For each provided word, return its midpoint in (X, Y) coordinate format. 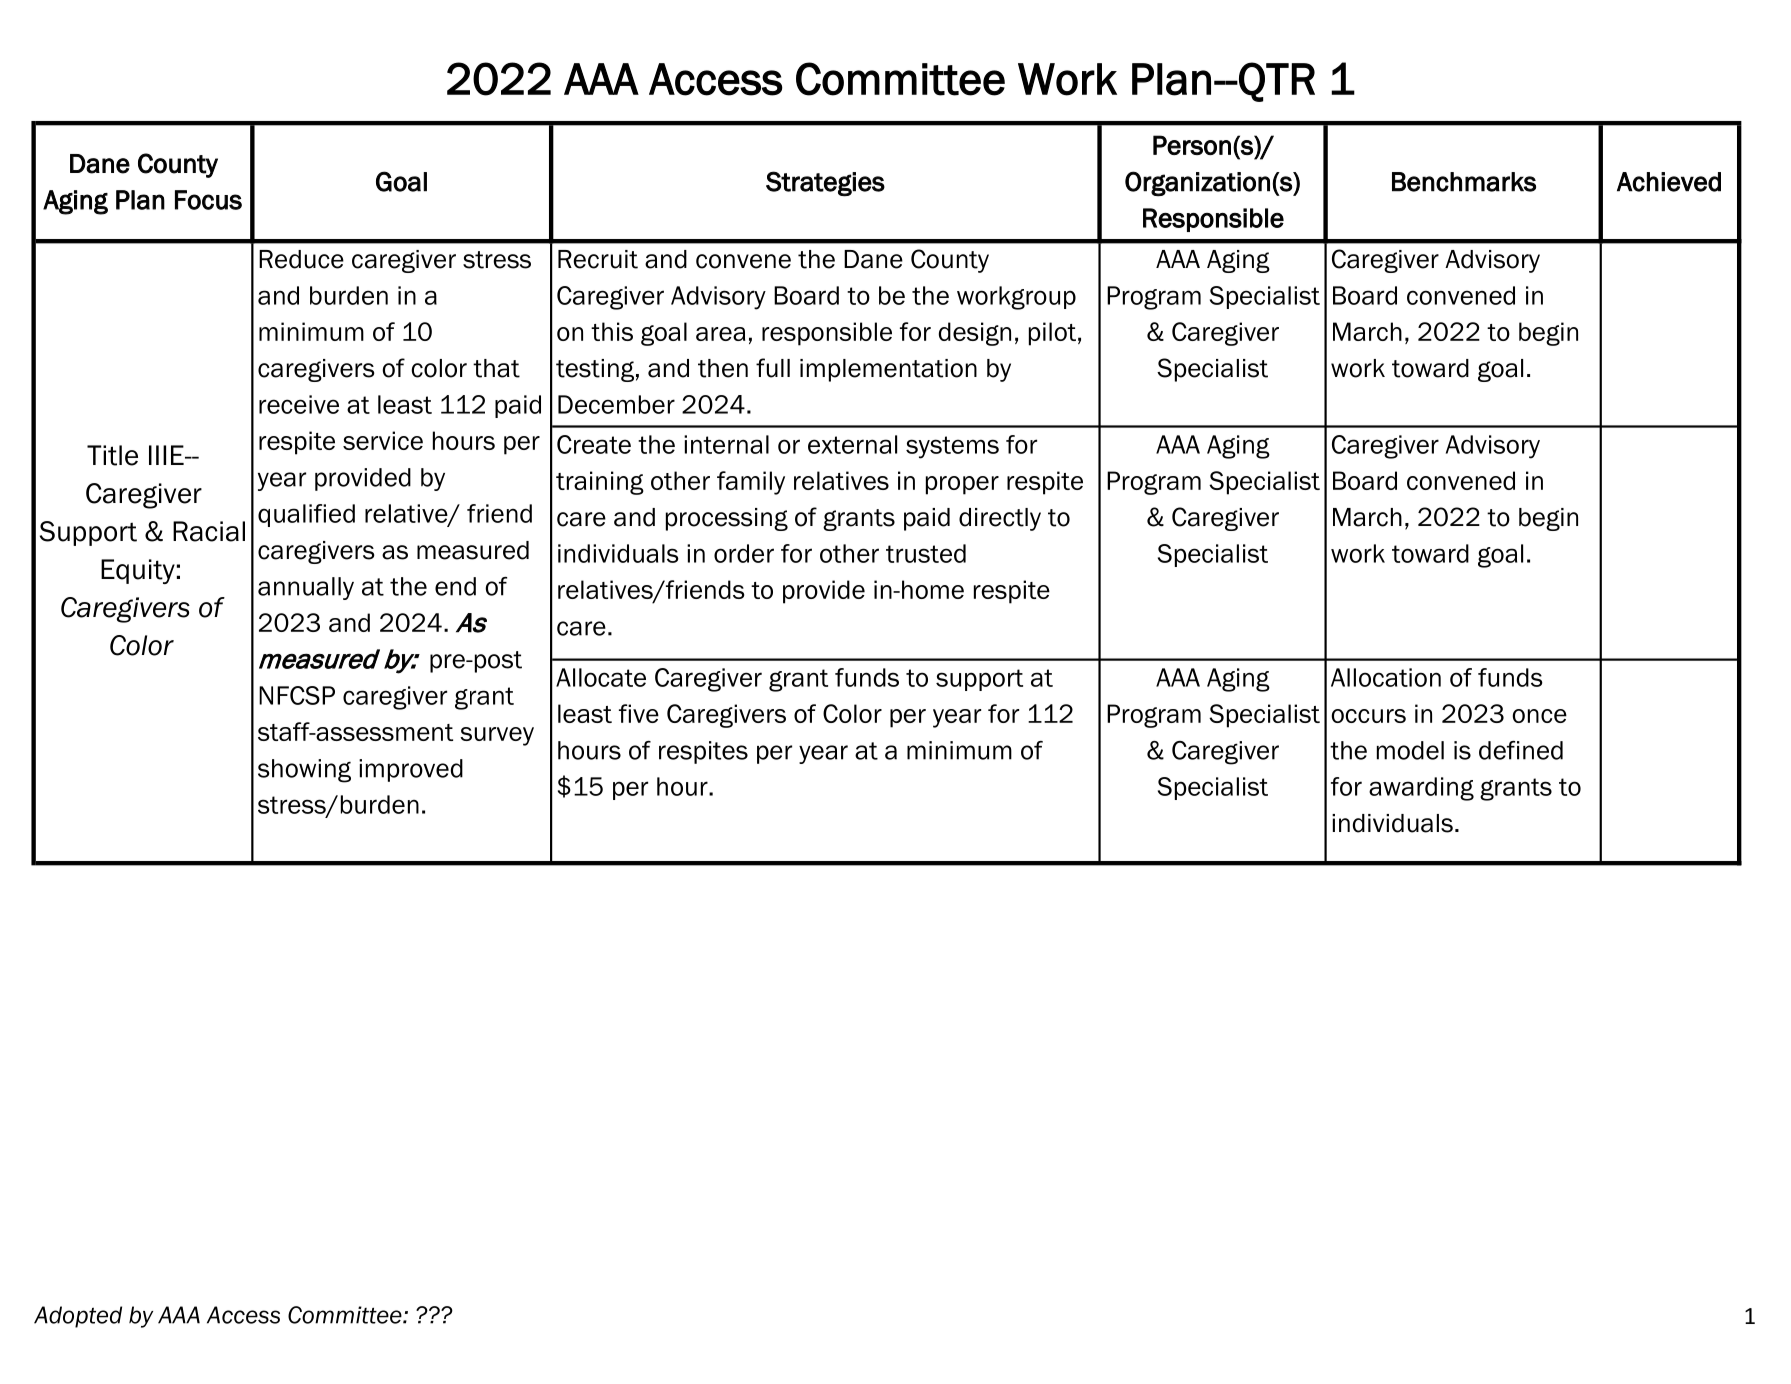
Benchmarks (1464, 182)
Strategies (825, 184)
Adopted (78, 1317)
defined (1521, 750)
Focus (208, 200)
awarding (1421, 789)
